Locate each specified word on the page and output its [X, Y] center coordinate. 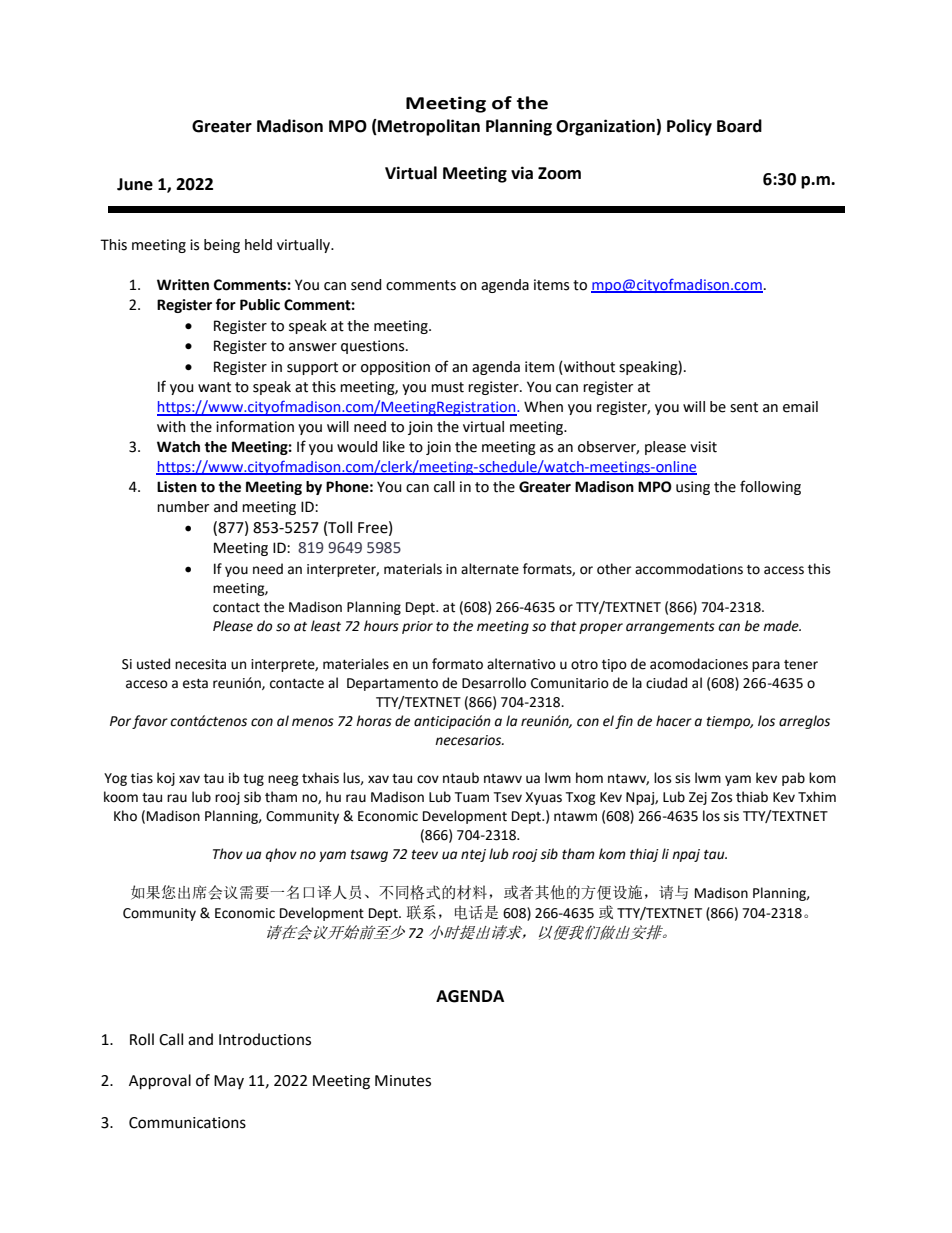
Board [739, 126]
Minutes [403, 1081]
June [135, 184]
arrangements [670, 628]
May [229, 1082]
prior [417, 627]
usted [153, 664]
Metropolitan [428, 127]
